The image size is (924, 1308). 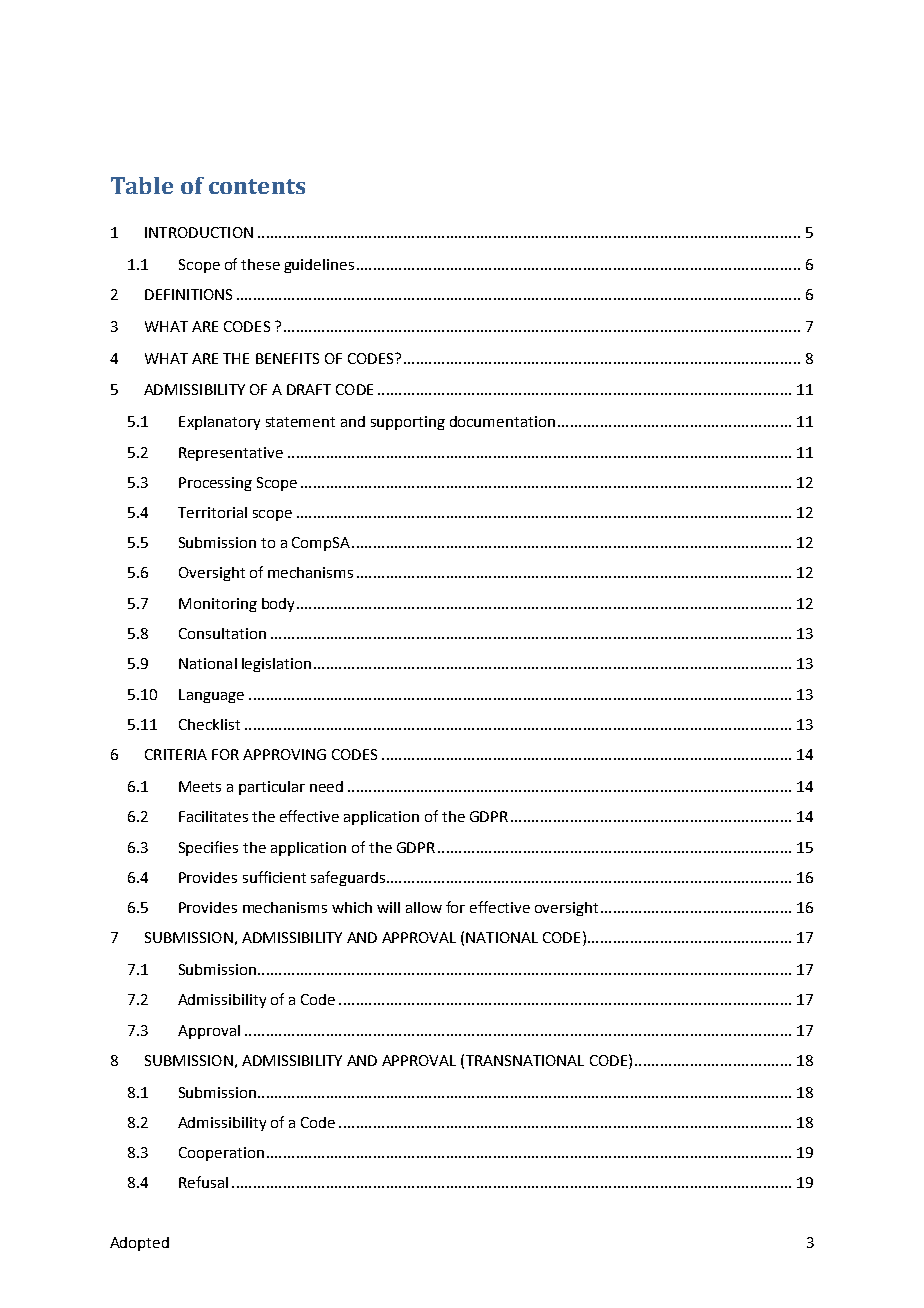 What do you see at coordinates (284, 754) in the image?
I see `APPROVING` at bounding box center [284, 754].
